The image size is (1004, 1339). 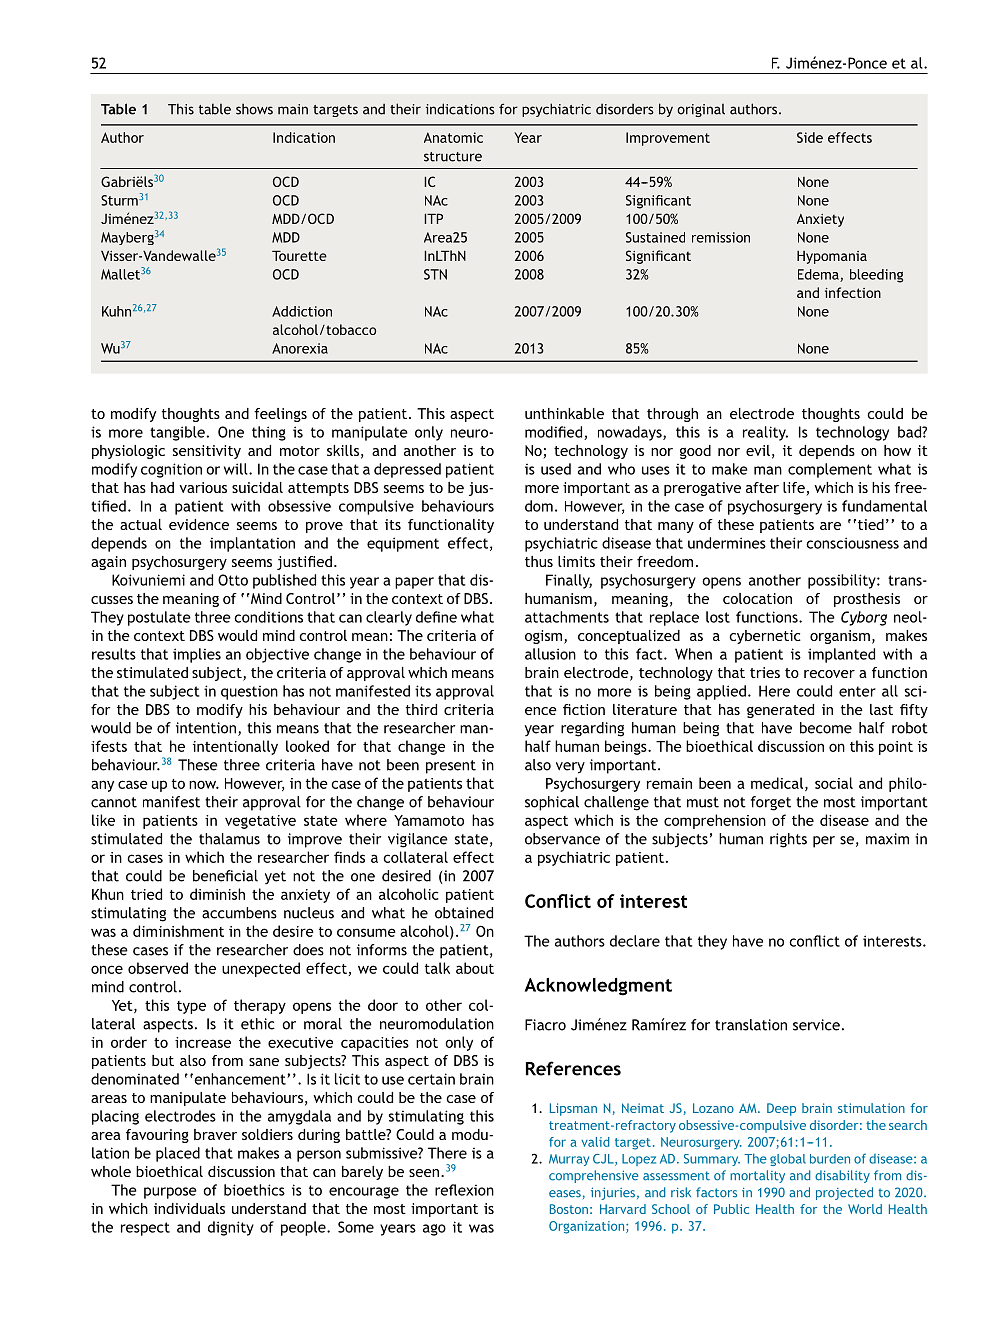 I want to click on service, so click(x=816, y=1025).
